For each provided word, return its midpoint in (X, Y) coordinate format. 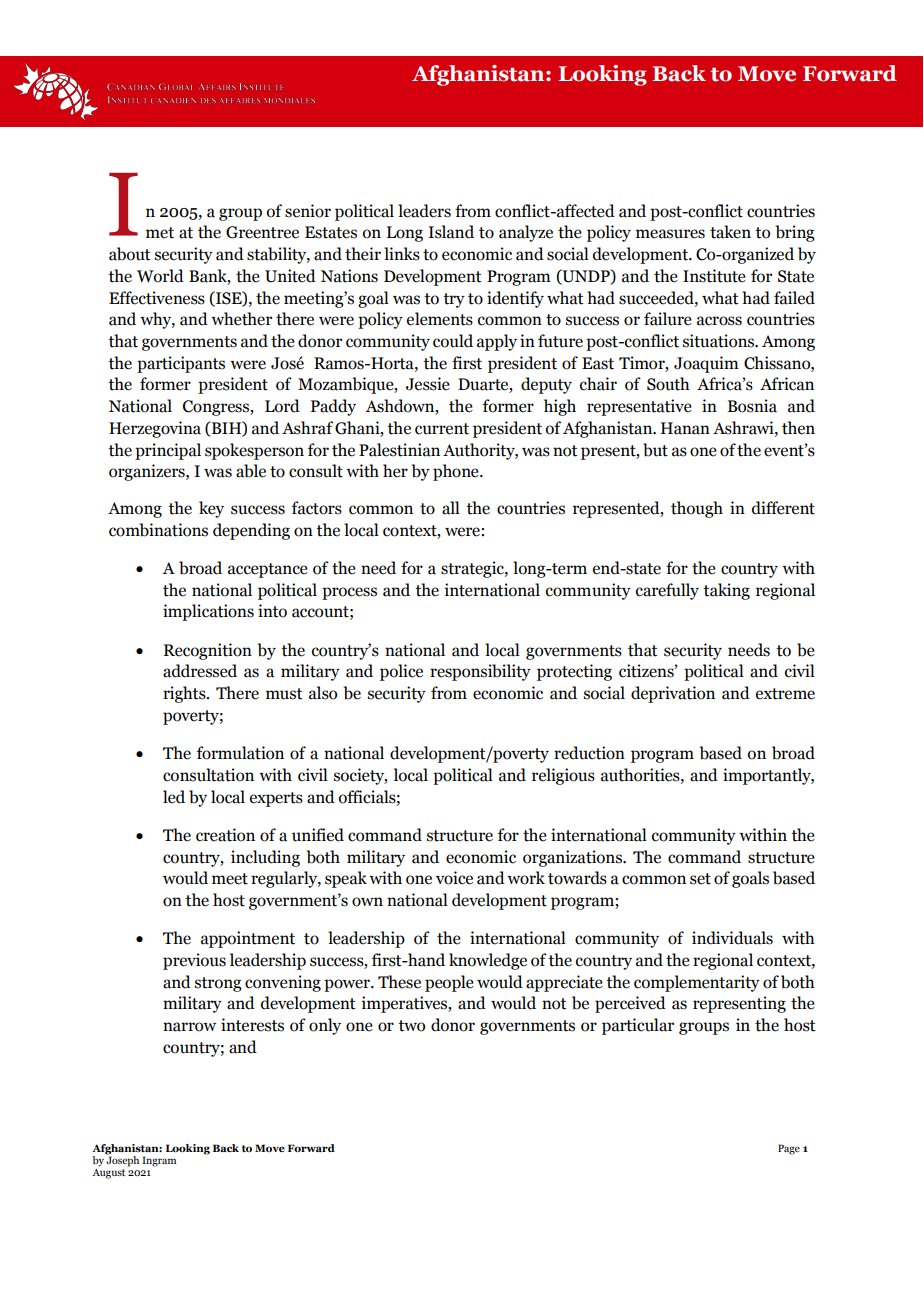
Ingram (159, 1161)
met (160, 233)
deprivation (673, 694)
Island (451, 232)
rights (185, 694)
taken (730, 232)
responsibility (480, 672)
